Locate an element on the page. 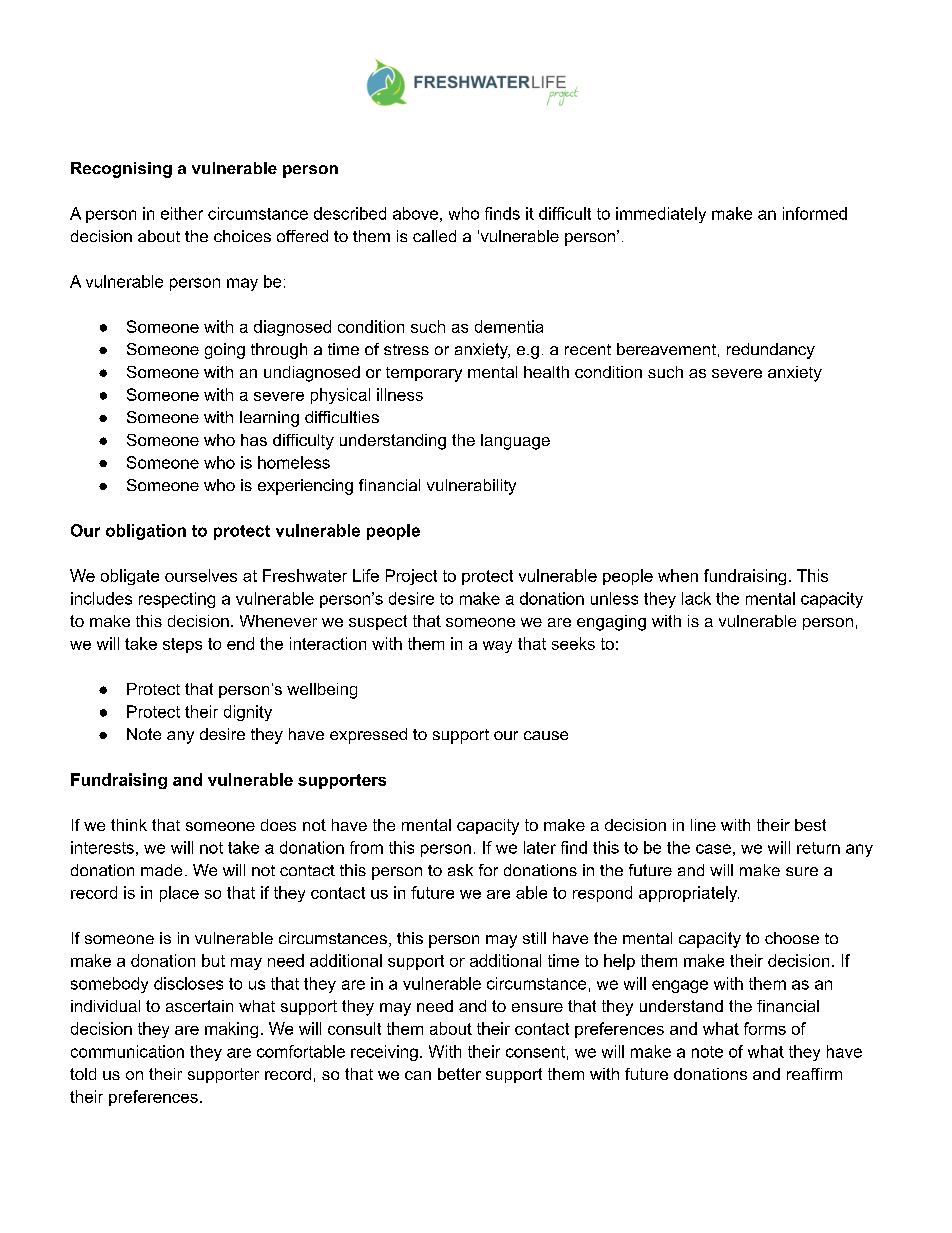 The width and height of the image is (952, 1233). dignity is located at coordinates (248, 713).
